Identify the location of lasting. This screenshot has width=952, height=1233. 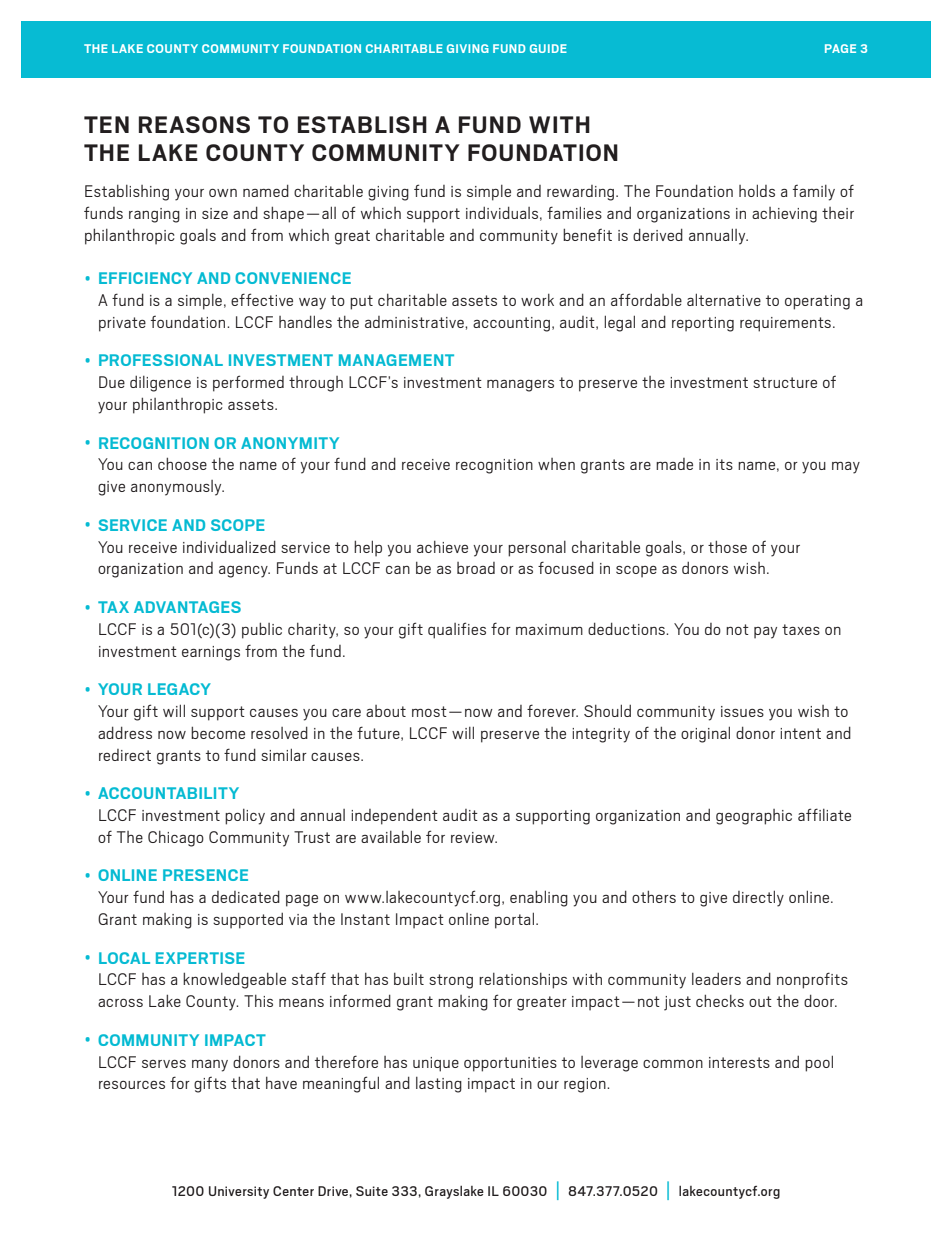
(439, 1085).
